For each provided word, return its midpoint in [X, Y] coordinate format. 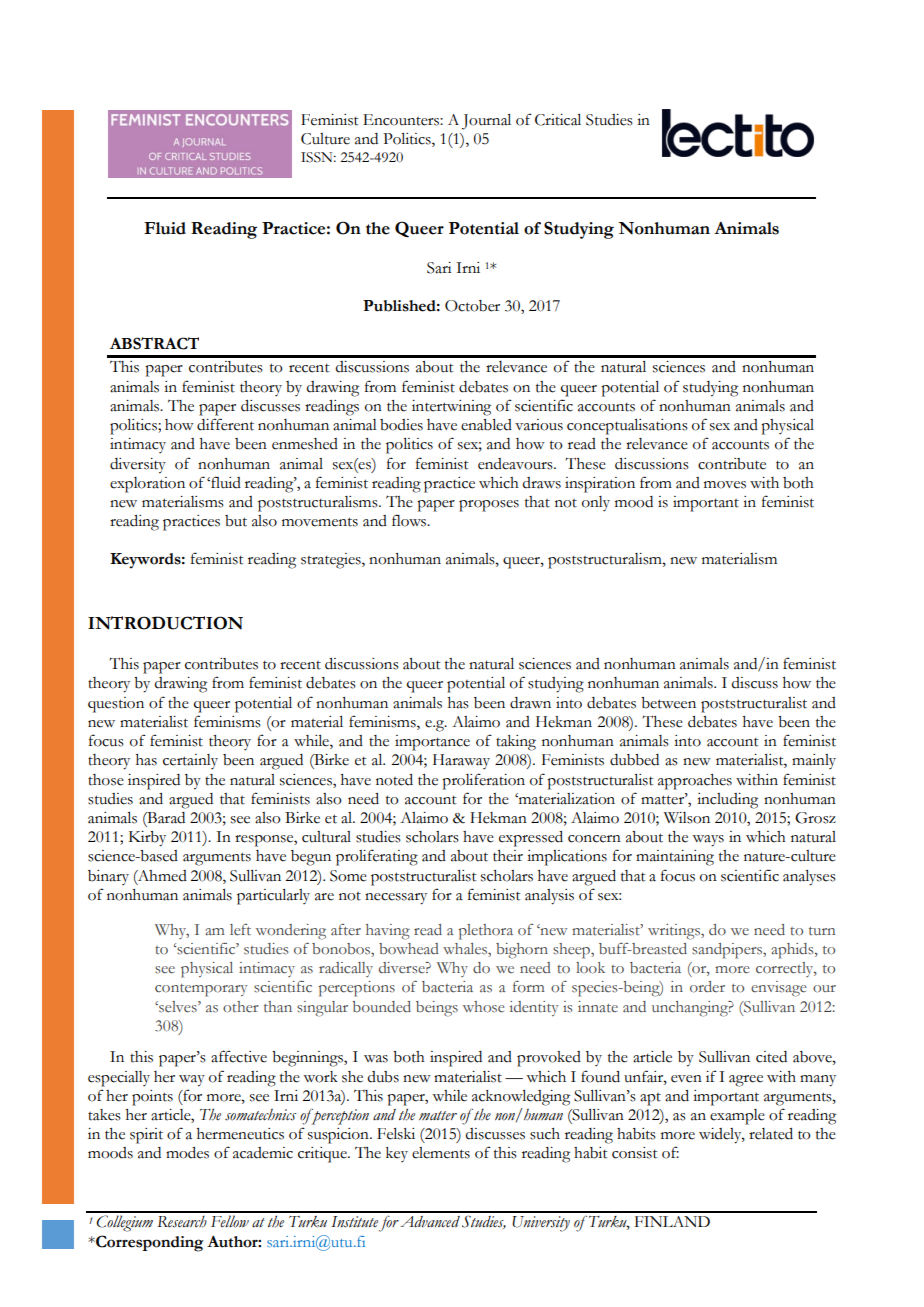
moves [725, 485]
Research [182, 1222]
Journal [486, 122]
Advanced [430, 1222]
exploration [147, 485]
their [508, 856]
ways [708, 841]
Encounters [402, 120]
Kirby [147, 839]
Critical [558, 120]
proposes [489, 506]
